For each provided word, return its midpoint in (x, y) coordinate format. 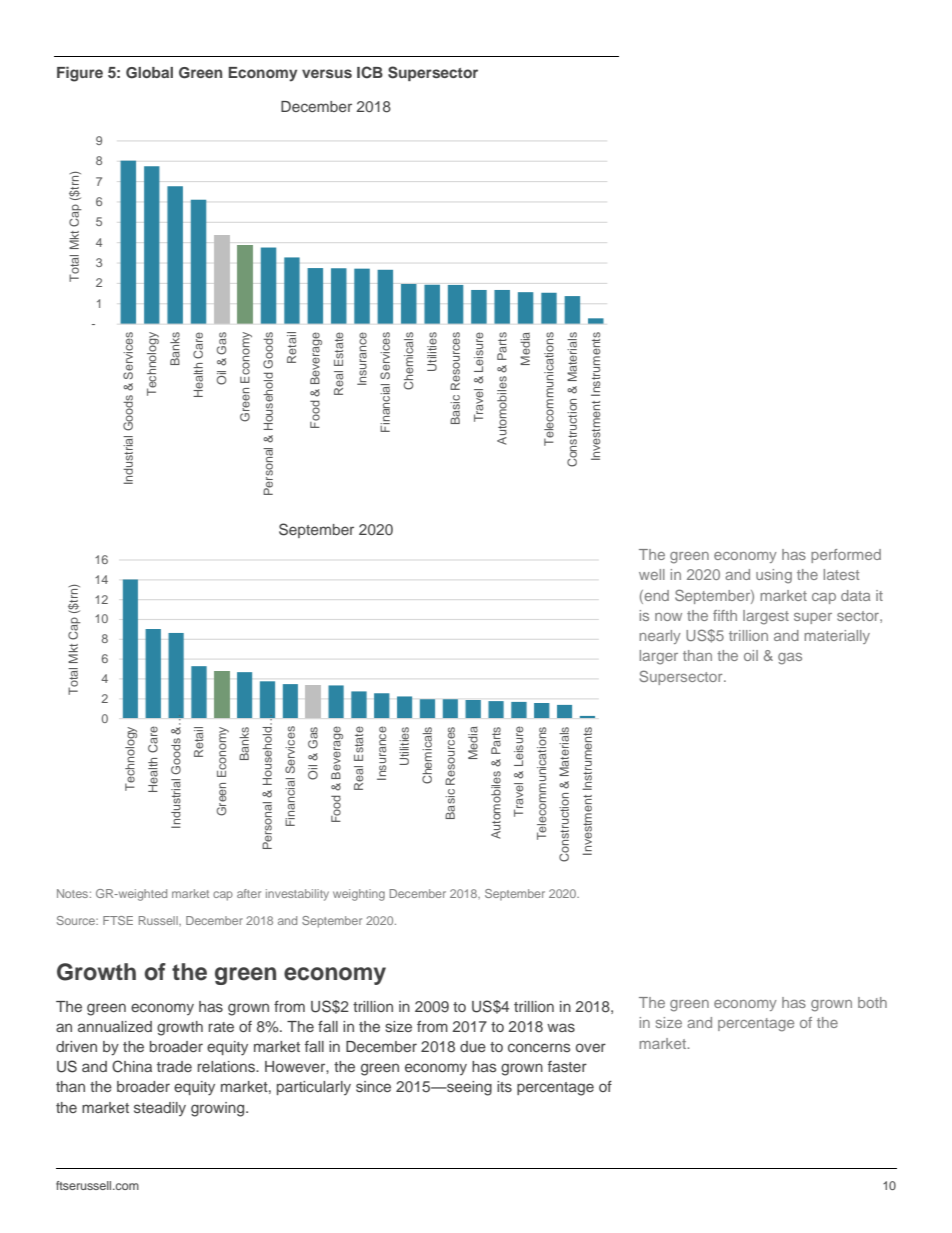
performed (846, 556)
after (249, 893)
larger (659, 657)
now (668, 617)
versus (327, 73)
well (652, 574)
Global (149, 73)
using (774, 576)
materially (837, 637)
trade (174, 1066)
